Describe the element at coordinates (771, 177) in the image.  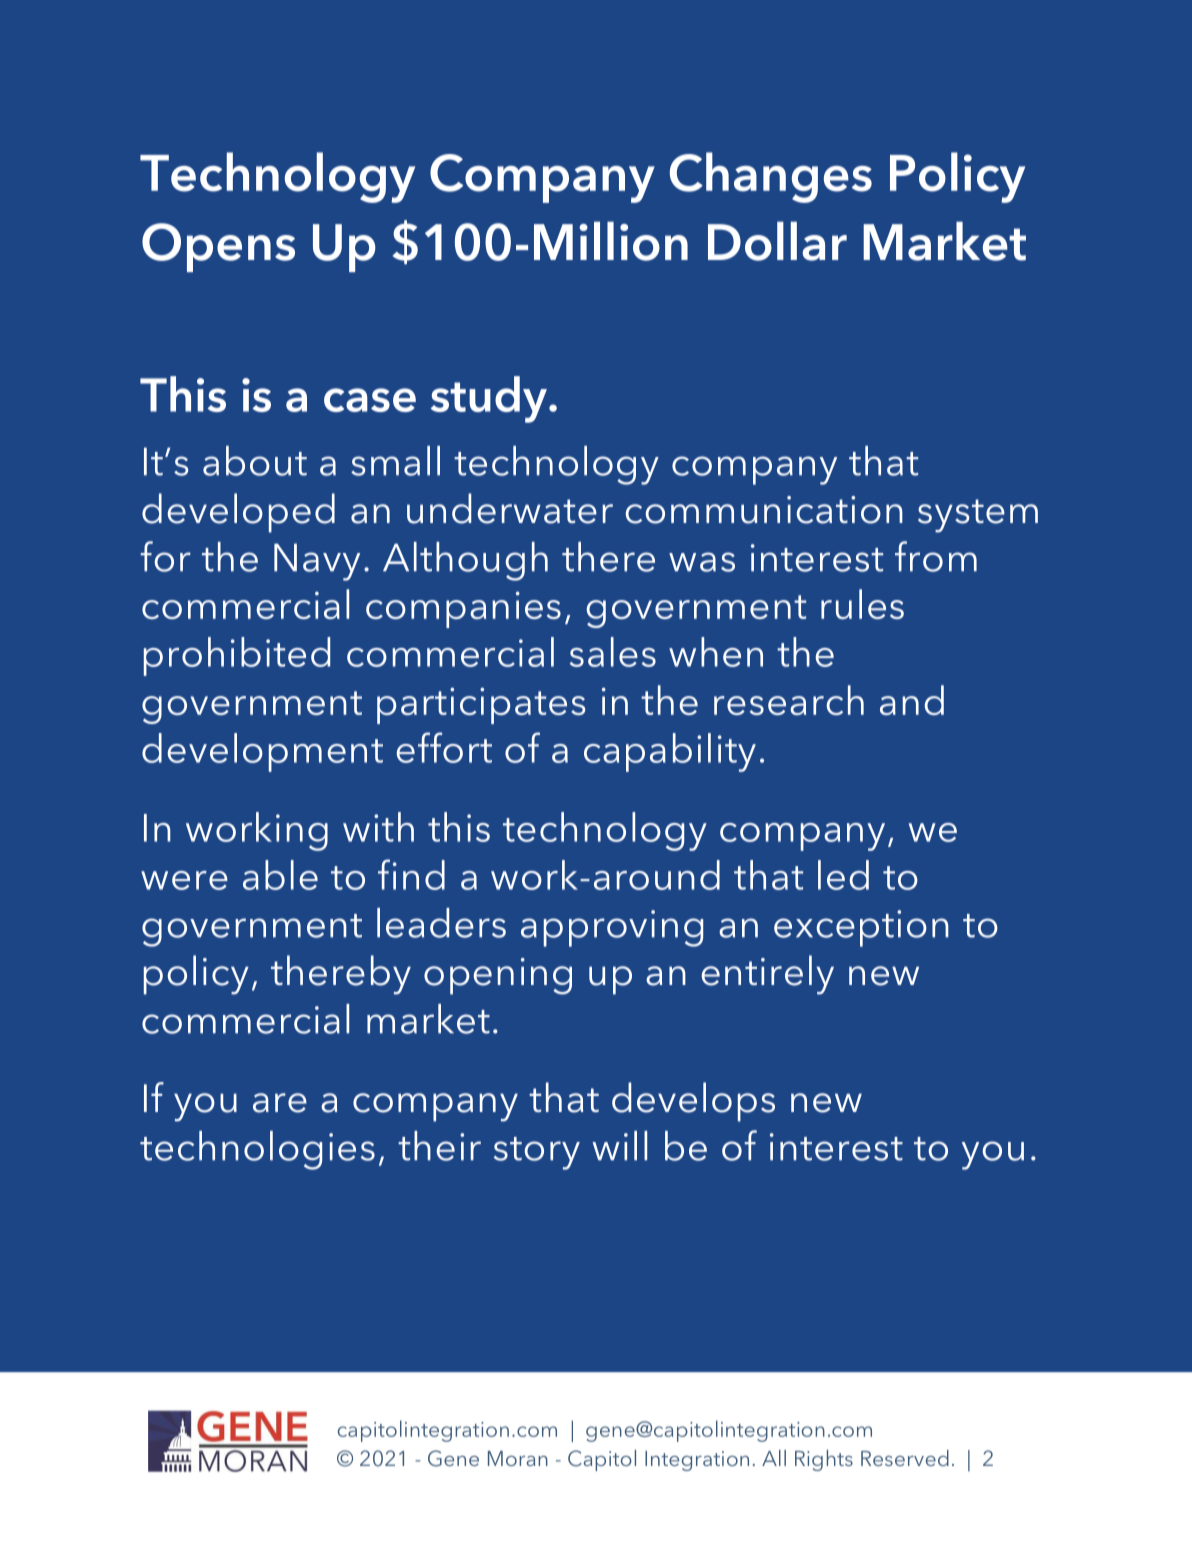
I see `Changes` at that location.
